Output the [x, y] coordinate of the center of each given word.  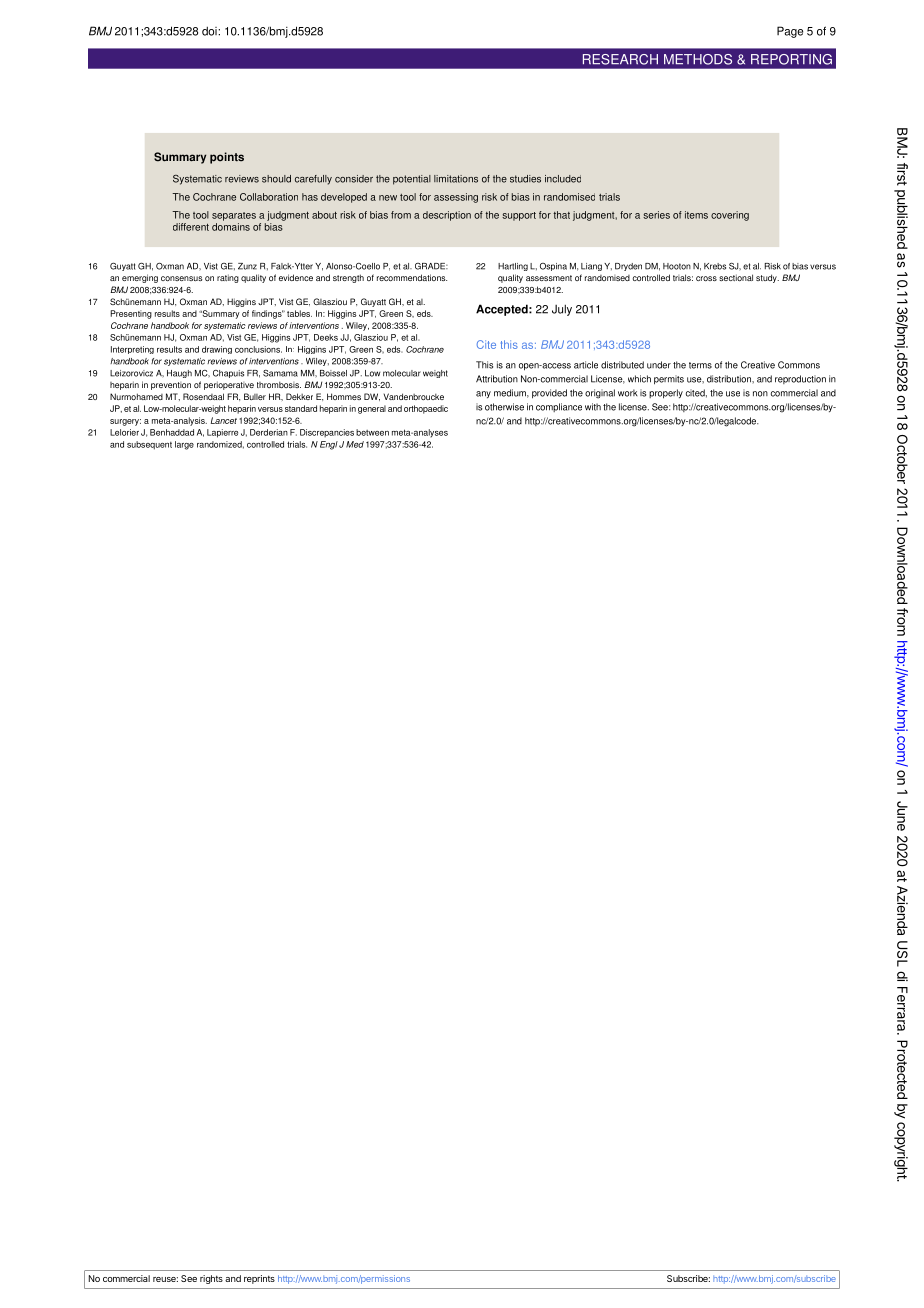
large [184, 445]
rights [211, 1279]
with [593, 407]
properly [666, 394]
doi [210, 31]
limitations [456, 179]
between [372, 432]
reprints [259, 1279]
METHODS [698, 59]
